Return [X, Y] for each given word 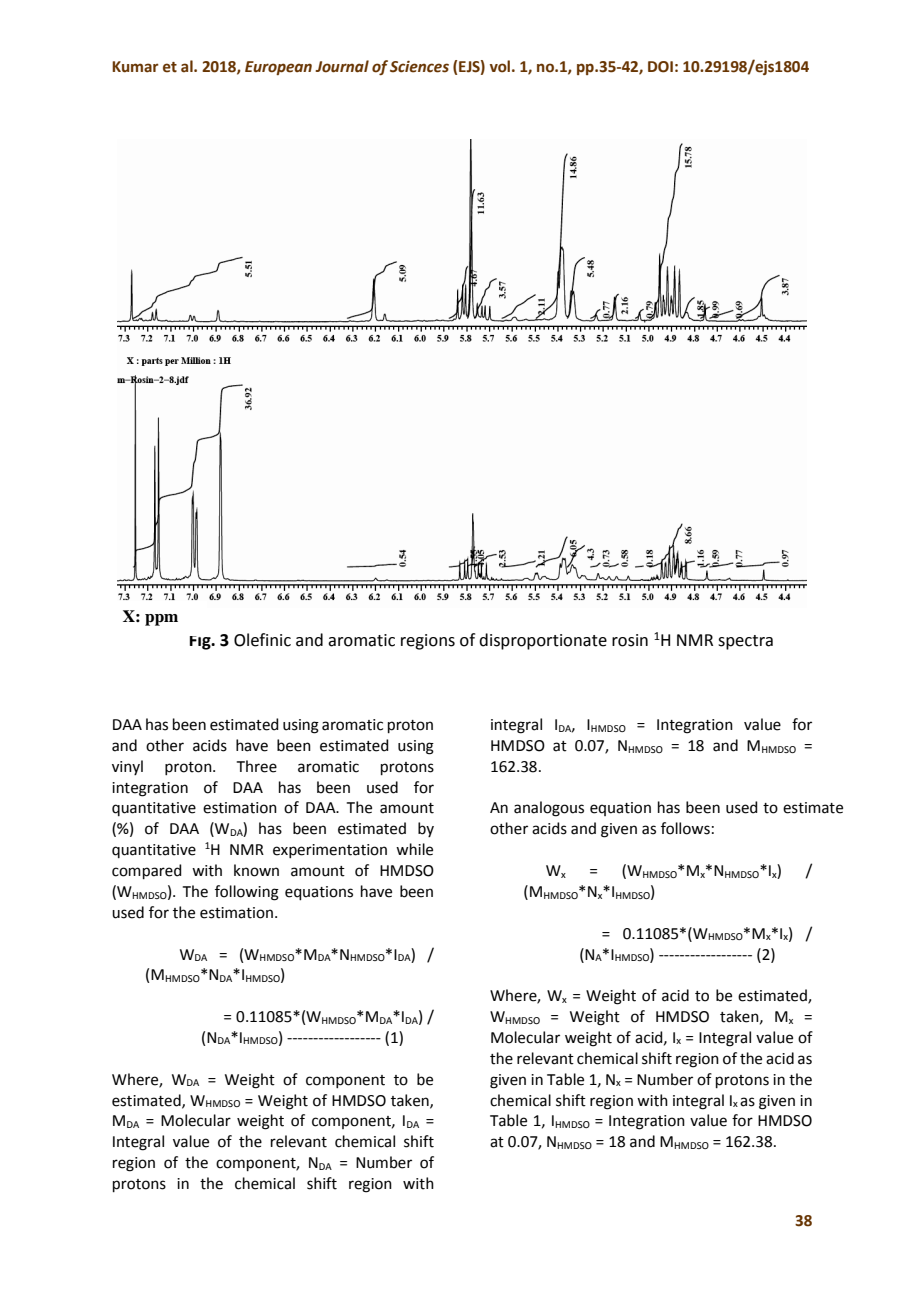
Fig [201, 643]
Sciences [419, 67]
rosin [630, 640]
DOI [660, 67]
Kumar [135, 67]
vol [500, 66]
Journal [342, 66]
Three [257, 766]
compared [147, 871]
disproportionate [543, 641]
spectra [745, 642]
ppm [161, 620]
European [278, 68]
